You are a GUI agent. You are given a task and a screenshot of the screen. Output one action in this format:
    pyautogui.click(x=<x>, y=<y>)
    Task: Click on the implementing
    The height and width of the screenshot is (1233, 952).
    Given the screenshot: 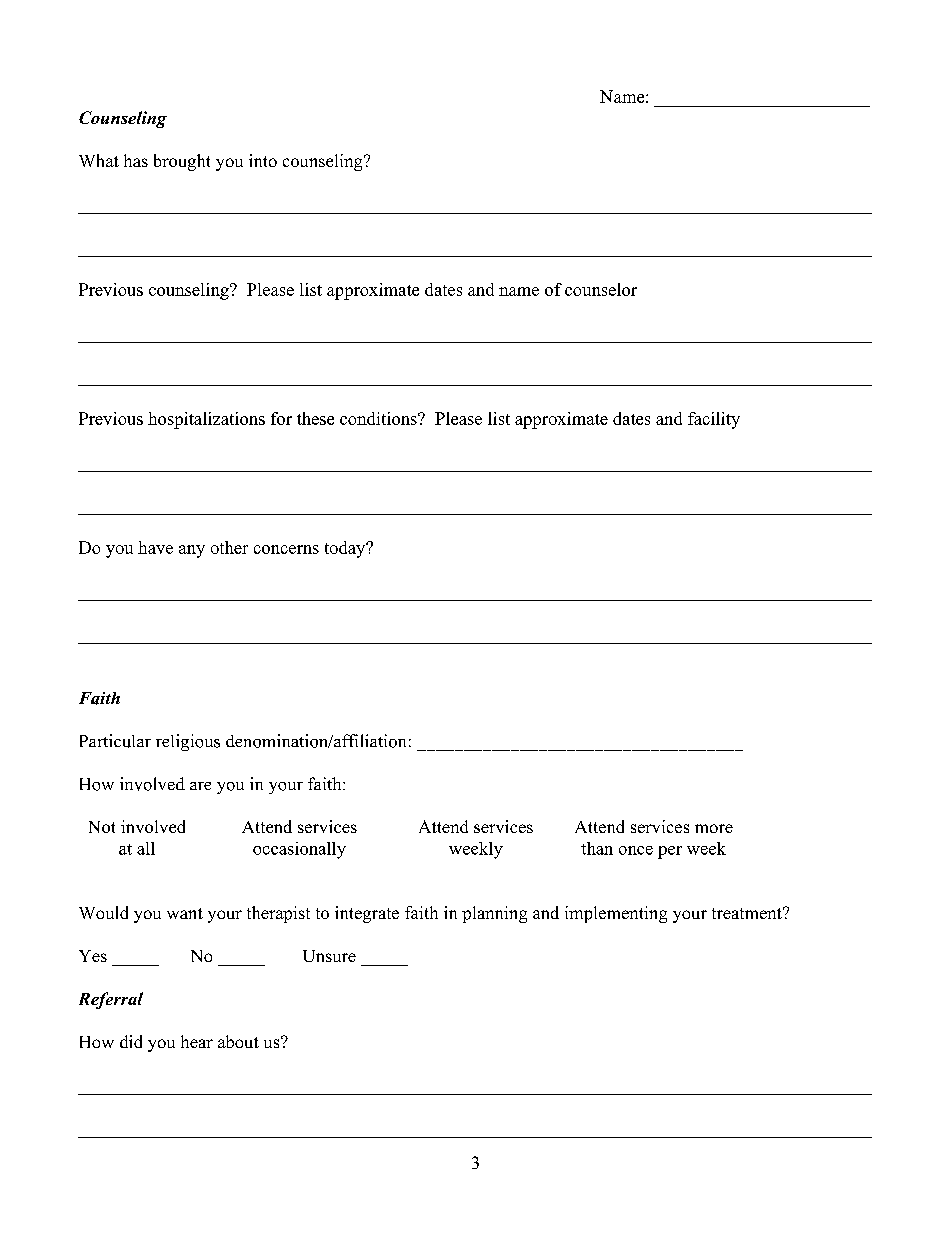 What is the action you would take?
    pyautogui.click(x=616, y=914)
